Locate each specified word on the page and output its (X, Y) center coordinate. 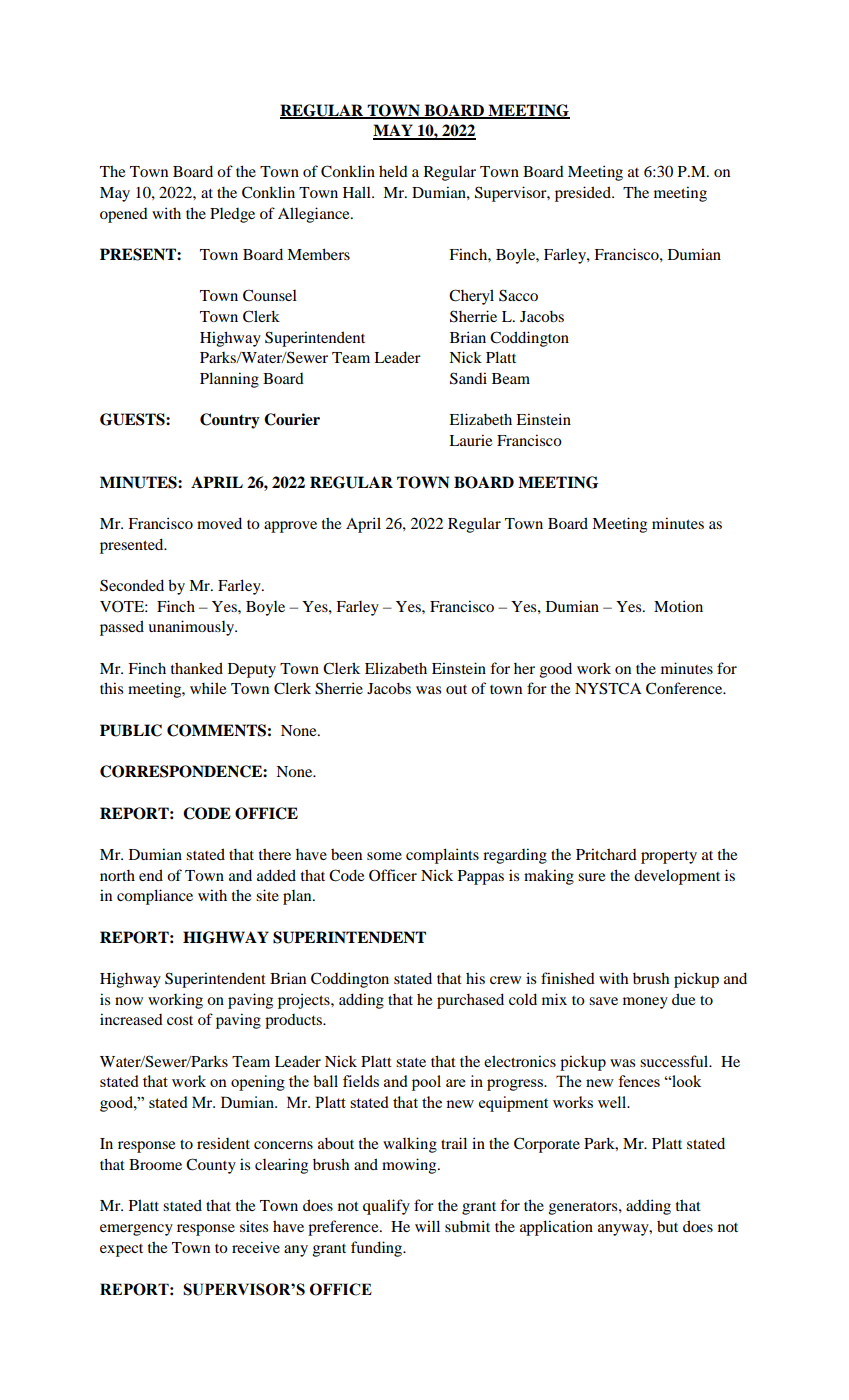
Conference (685, 688)
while (208, 688)
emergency (136, 1230)
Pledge (232, 215)
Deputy (252, 670)
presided (584, 194)
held (393, 171)
